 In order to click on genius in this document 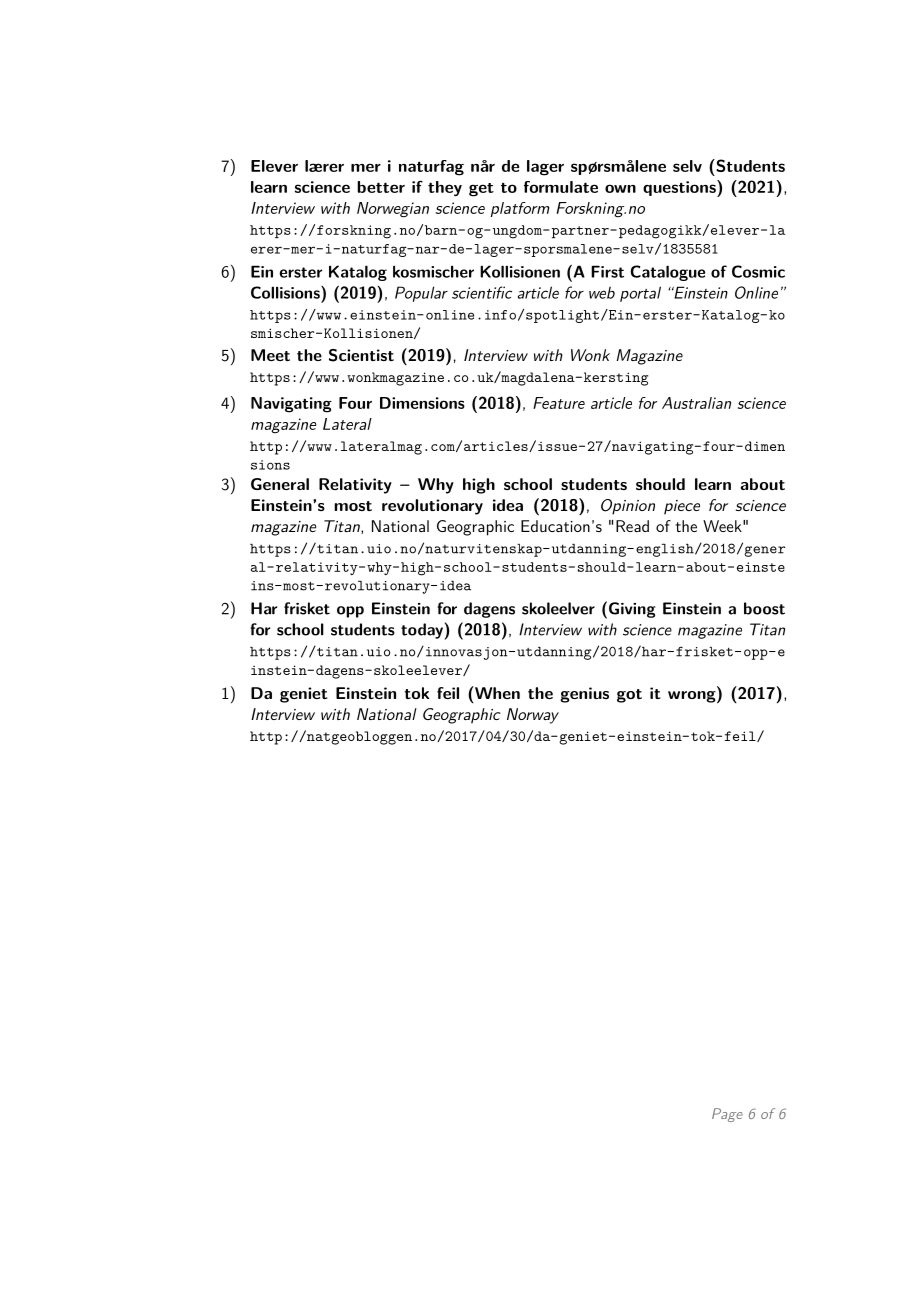, I will do `click(584, 695)`.
